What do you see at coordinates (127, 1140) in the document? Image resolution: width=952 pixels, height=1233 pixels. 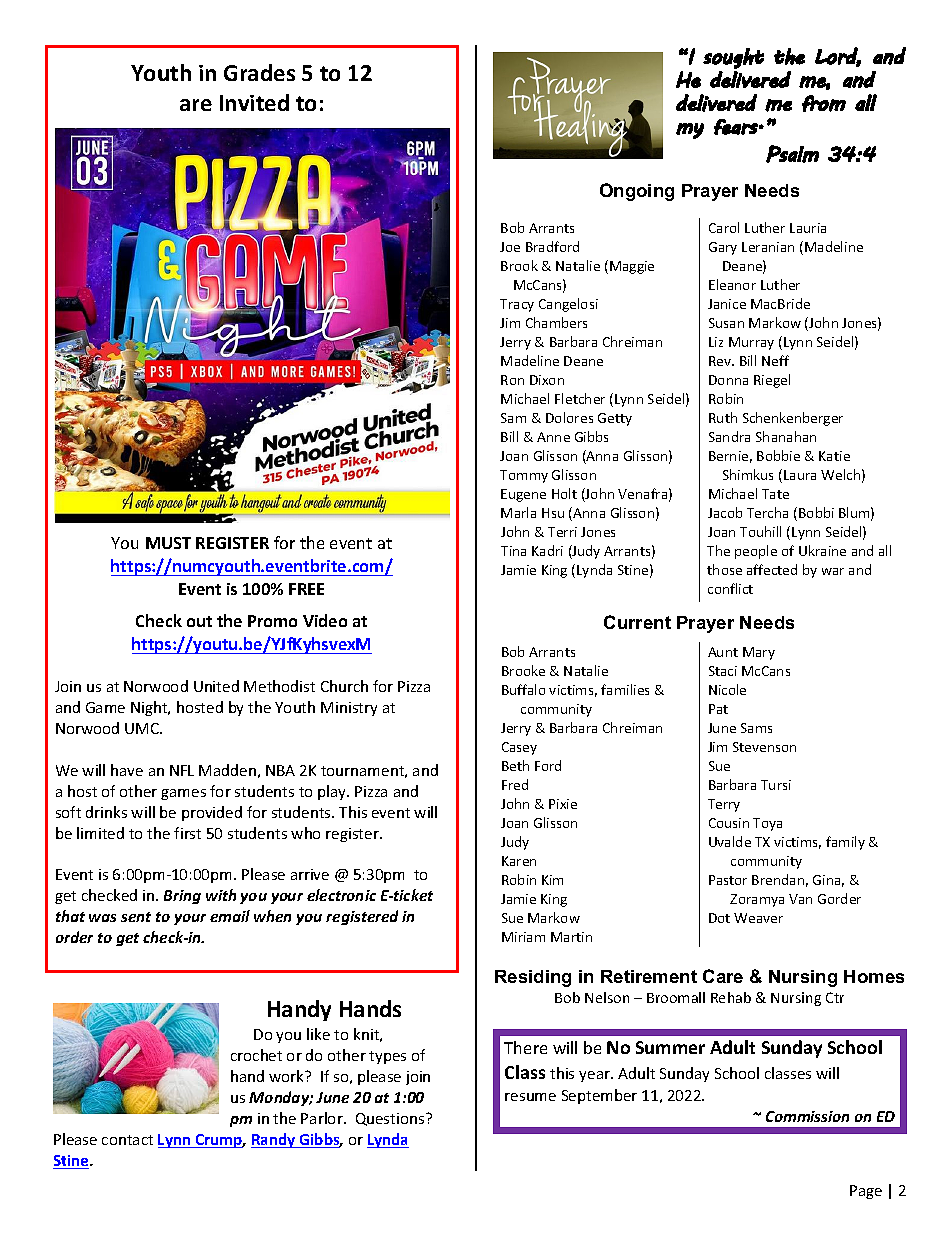 I see `contact` at bounding box center [127, 1140].
